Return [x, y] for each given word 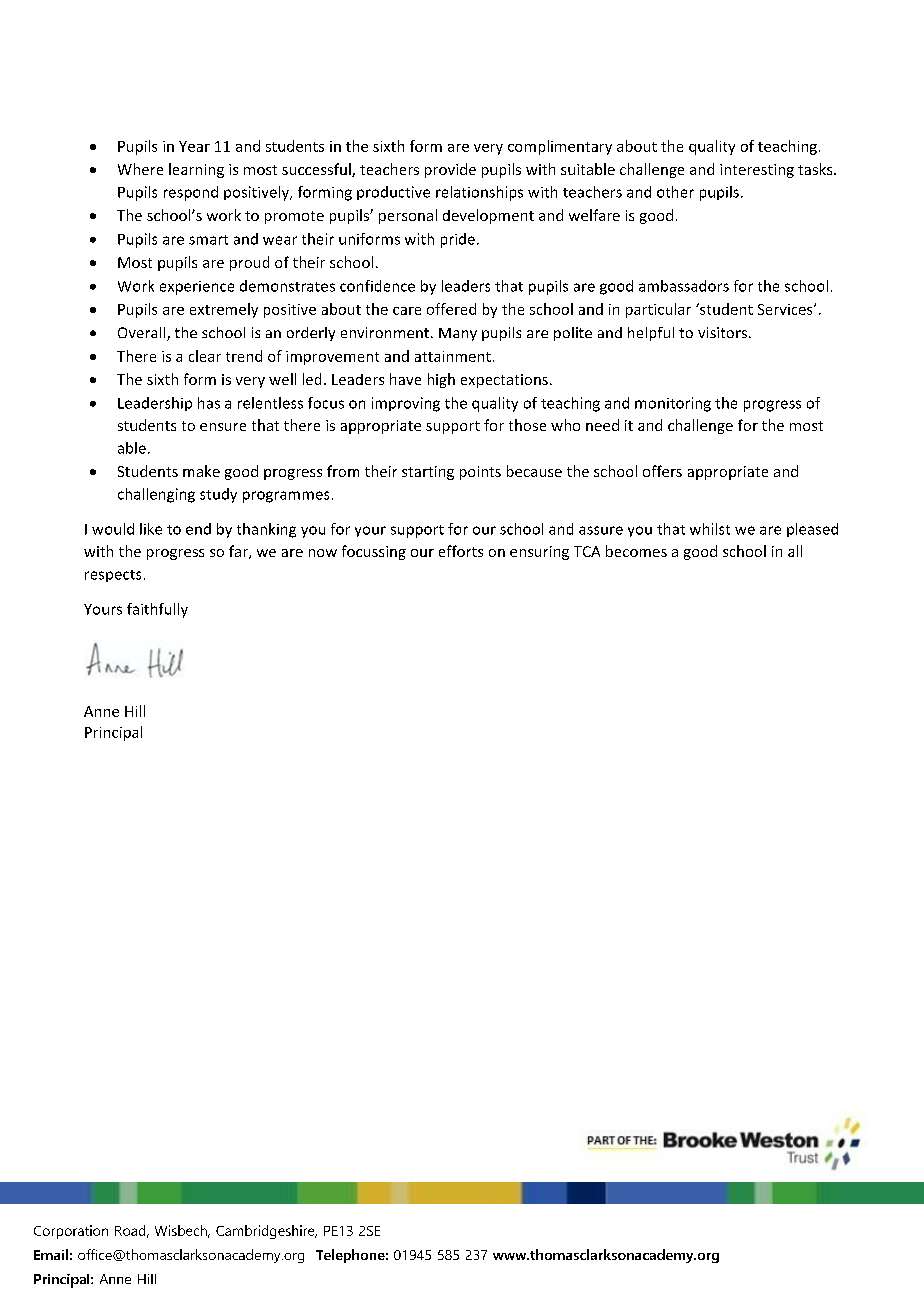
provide [450, 170]
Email [51, 1254]
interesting [757, 171]
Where [140, 169]
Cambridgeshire [266, 1232]
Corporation [71, 1232]
